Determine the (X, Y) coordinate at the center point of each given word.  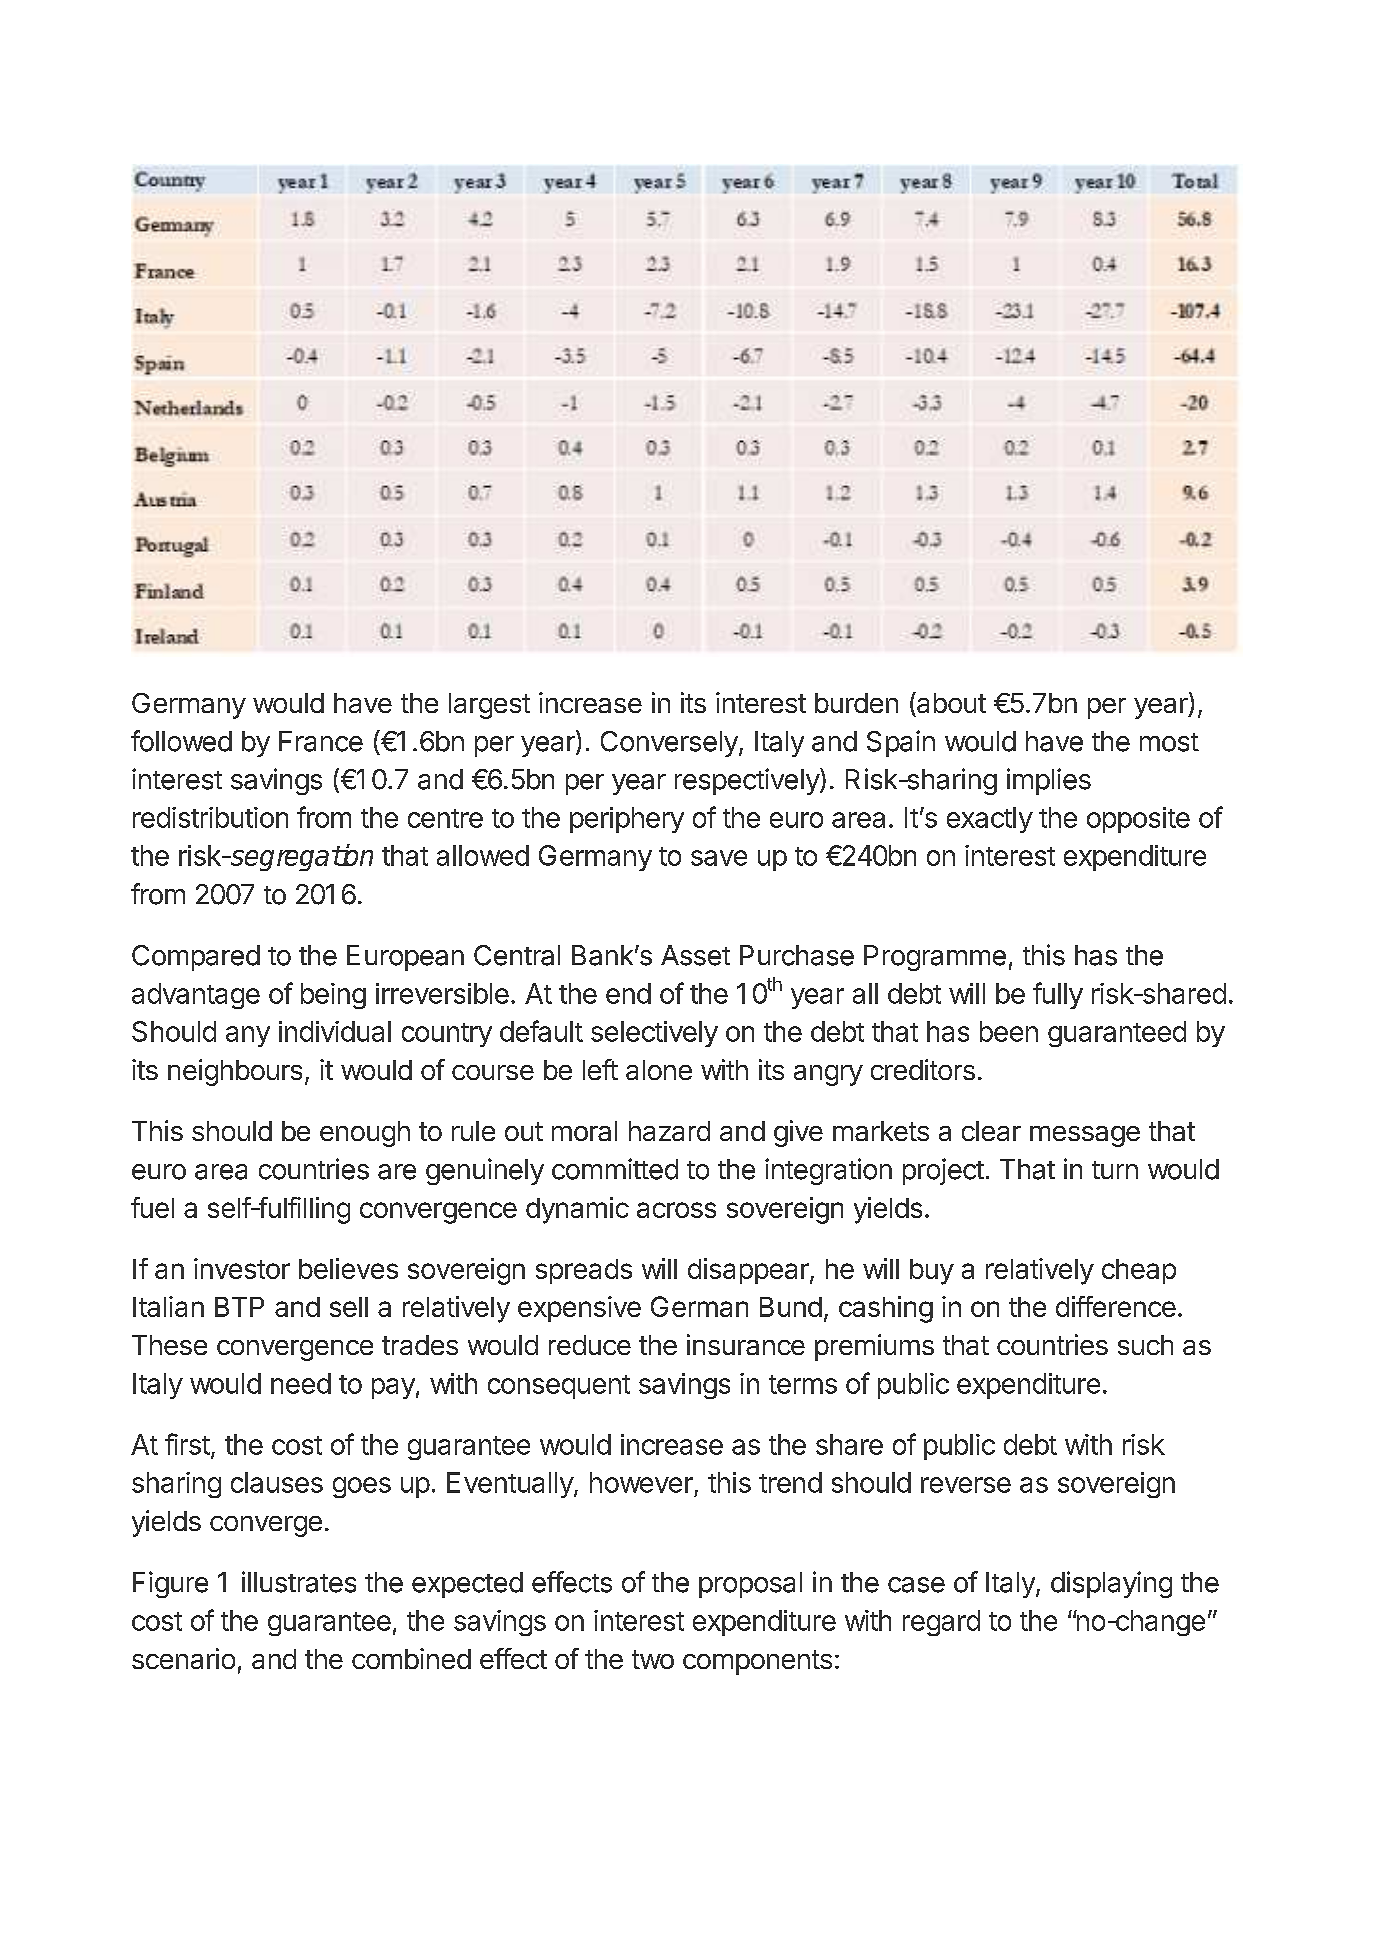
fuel (152, 1207)
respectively (749, 781)
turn (1115, 1170)
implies (1049, 781)
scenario (183, 1658)
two (653, 1659)
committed (615, 1169)
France (321, 741)
